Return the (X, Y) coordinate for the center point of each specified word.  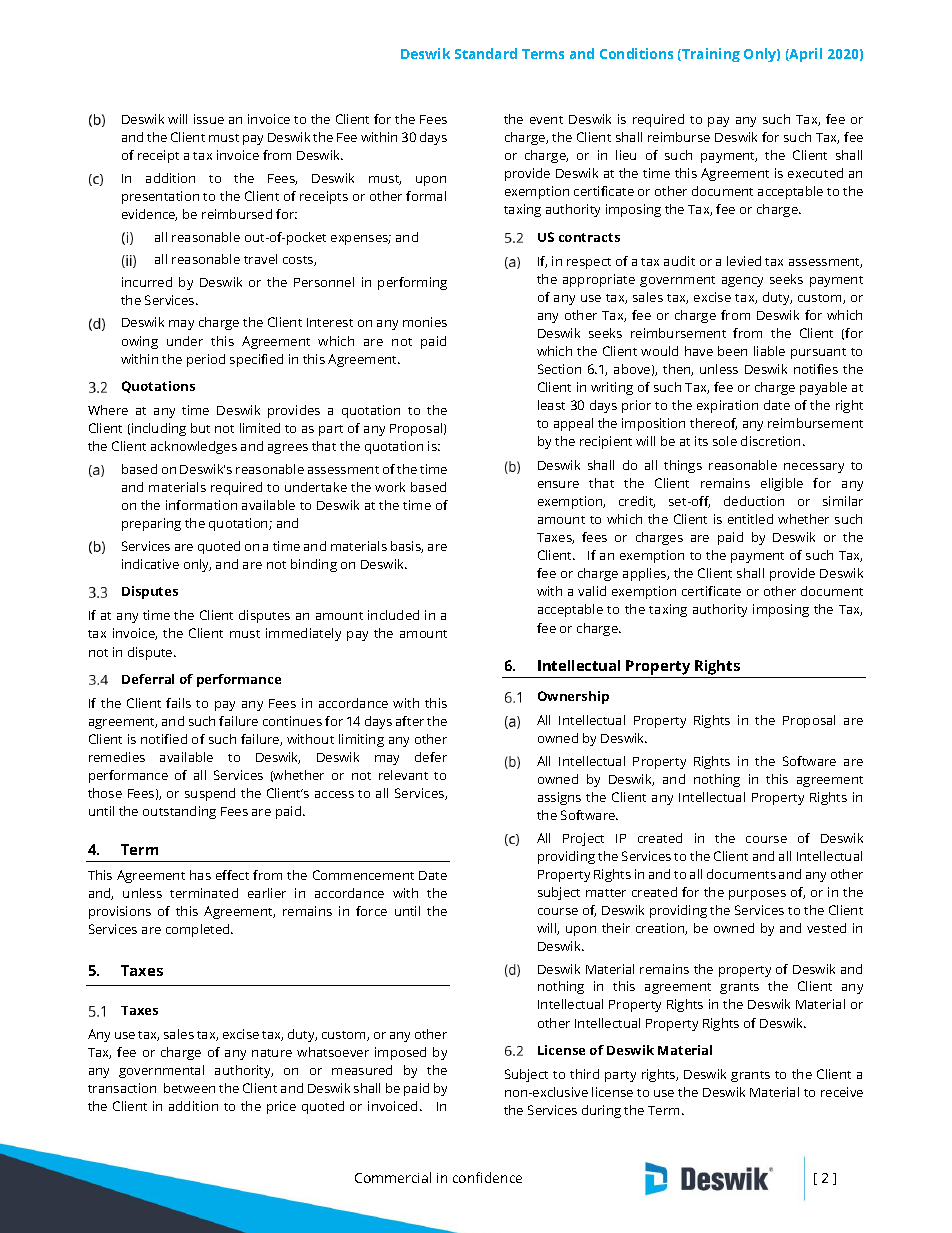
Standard (486, 53)
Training (710, 55)
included (393, 615)
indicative (150, 564)
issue (209, 119)
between (189, 1088)
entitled (750, 519)
